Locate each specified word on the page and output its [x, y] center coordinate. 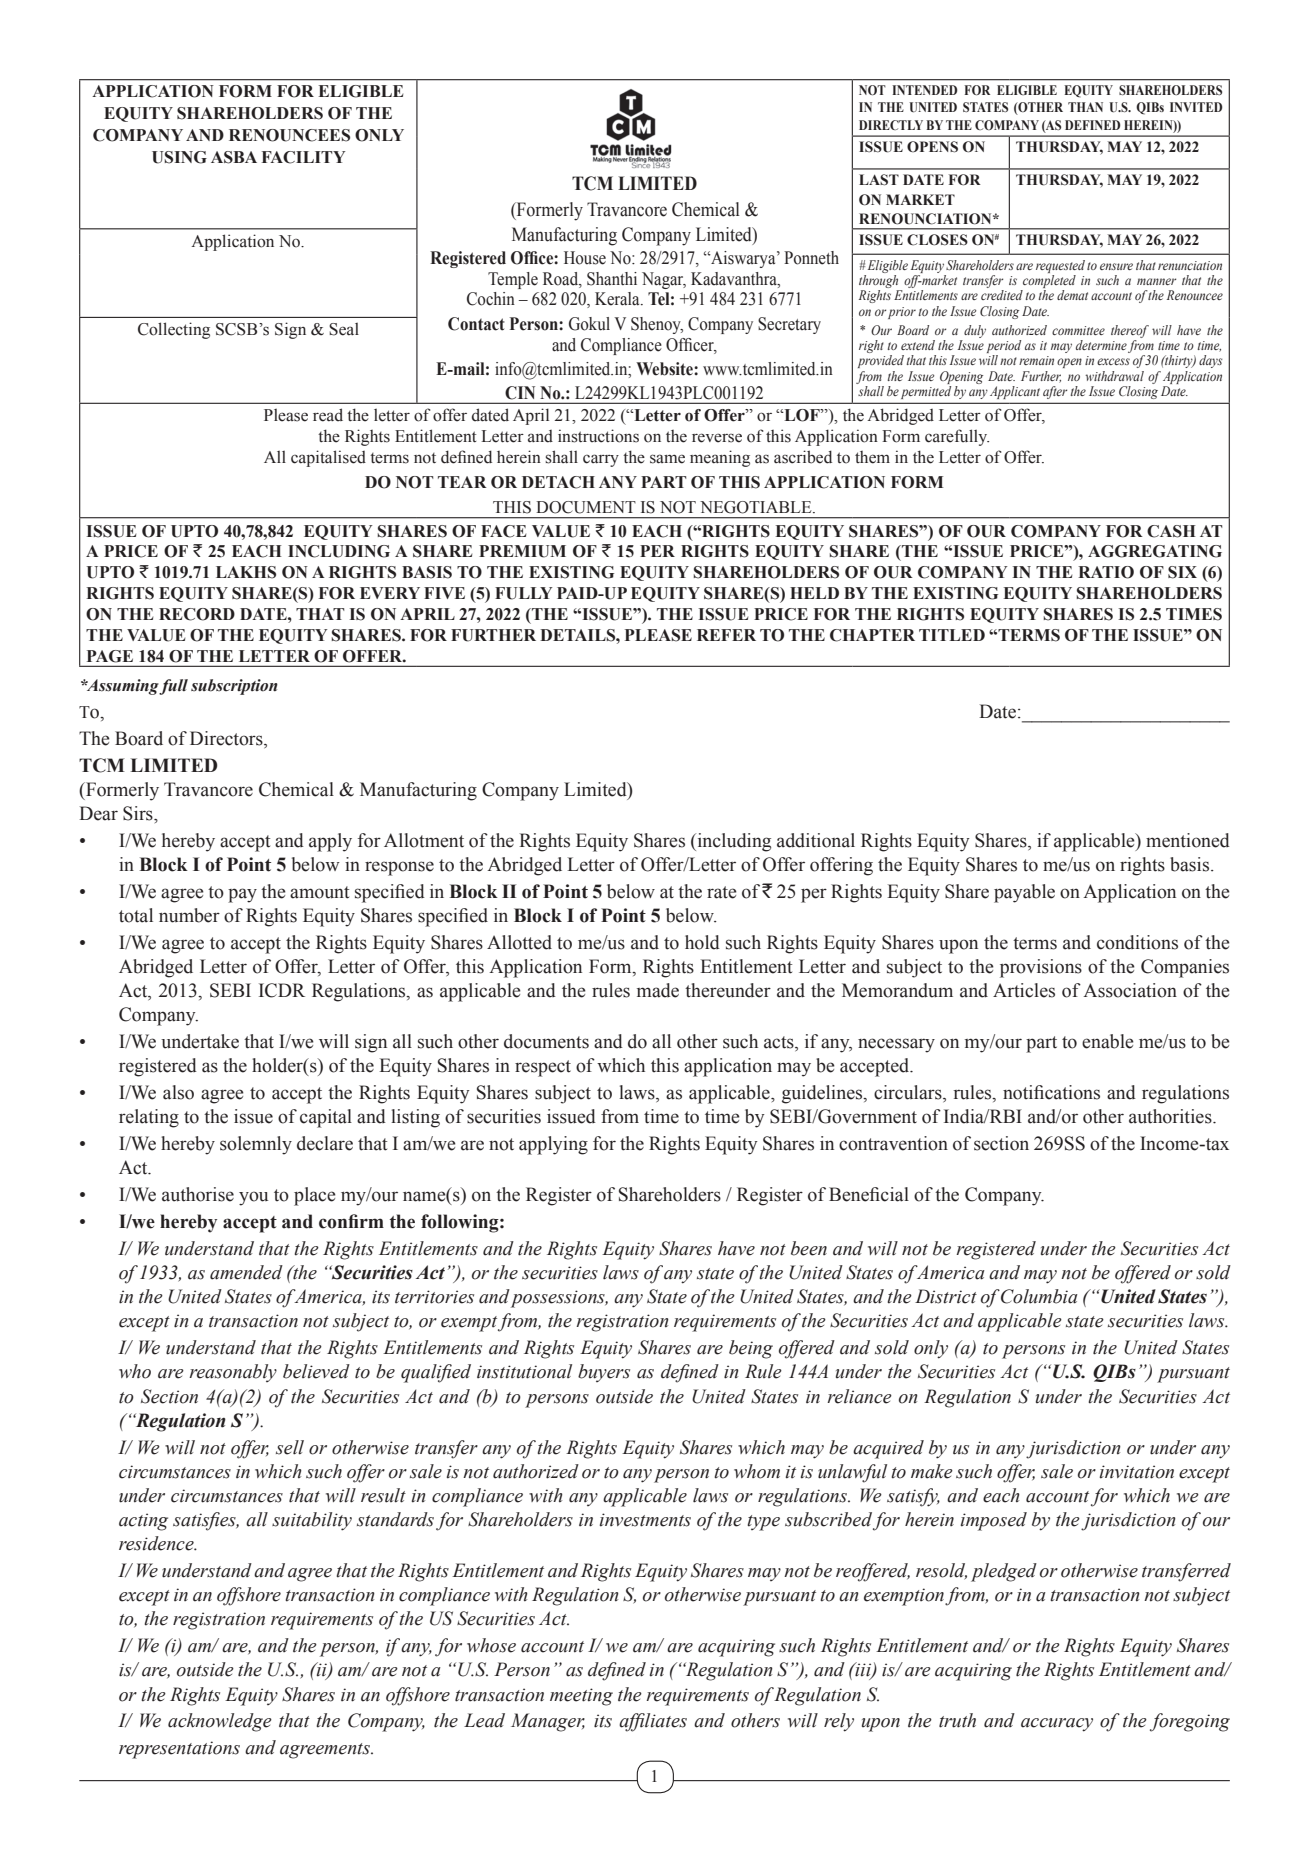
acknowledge [220, 1722]
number [189, 915]
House [585, 258]
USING [179, 157]
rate [722, 892]
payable [1024, 893]
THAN [1085, 107]
